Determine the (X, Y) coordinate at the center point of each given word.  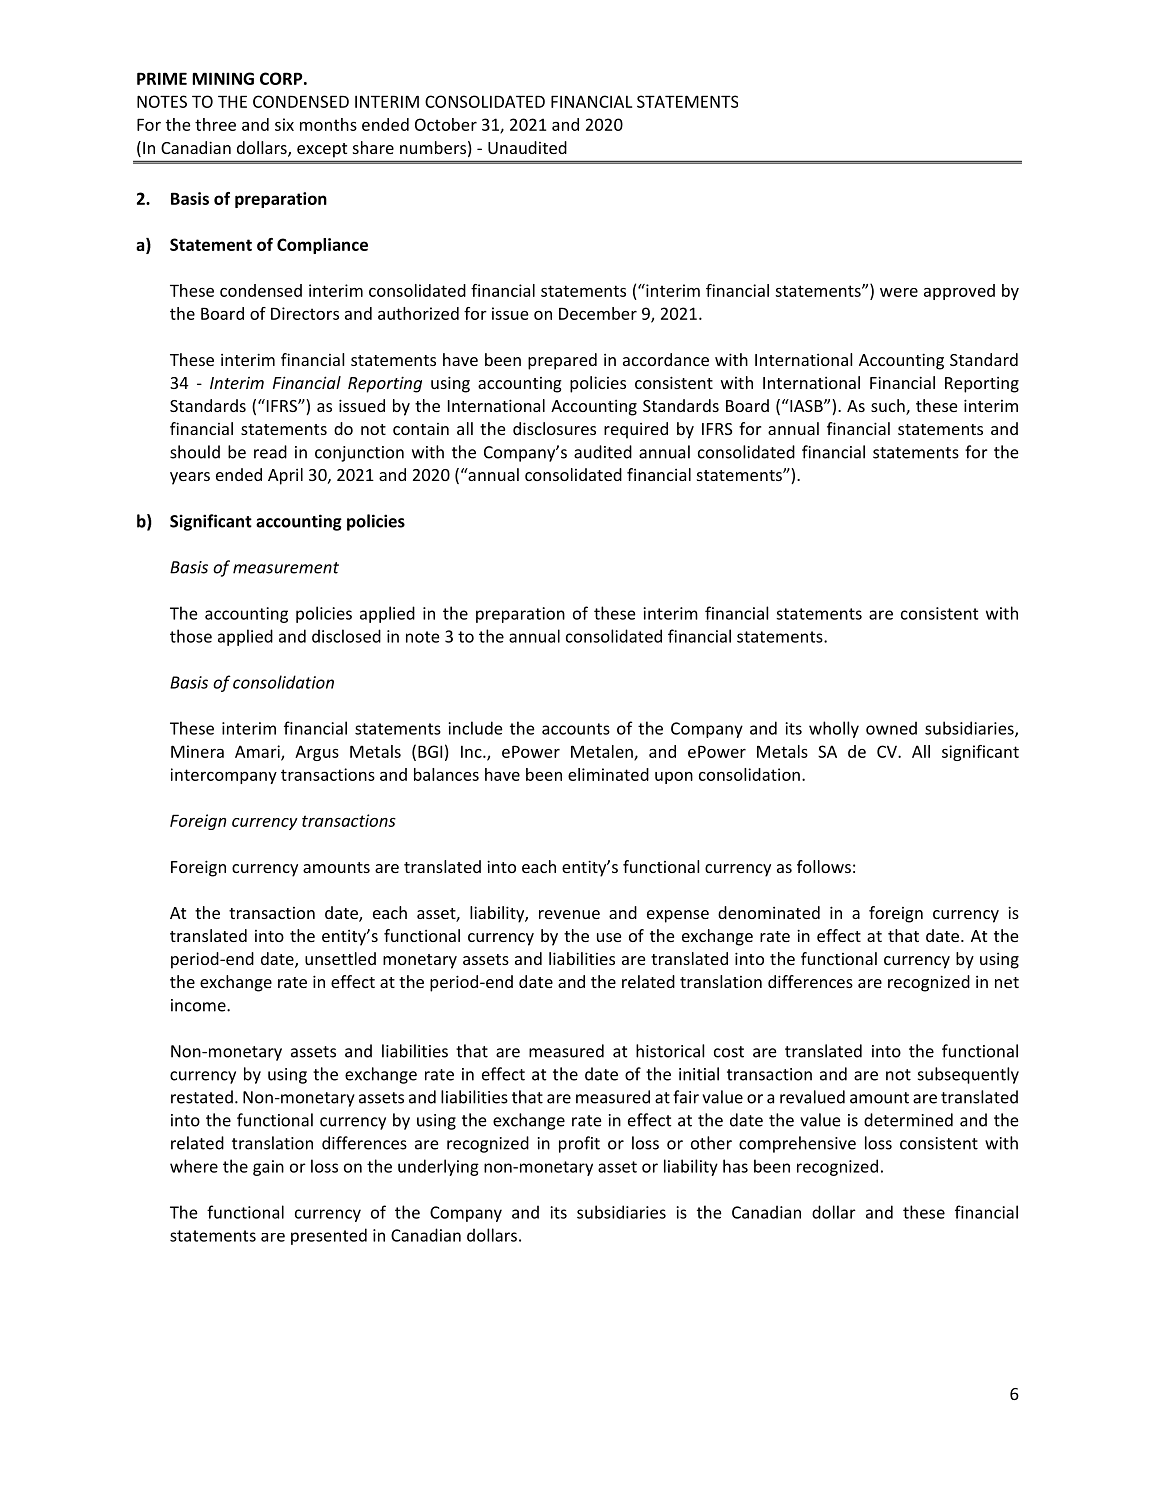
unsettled (340, 958)
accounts (576, 729)
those (191, 636)
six (284, 124)
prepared (562, 361)
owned (891, 728)
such (889, 407)
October (446, 124)
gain (268, 1168)
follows (824, 866)
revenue (569, 914)
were (899, 292)
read (270, 452)
